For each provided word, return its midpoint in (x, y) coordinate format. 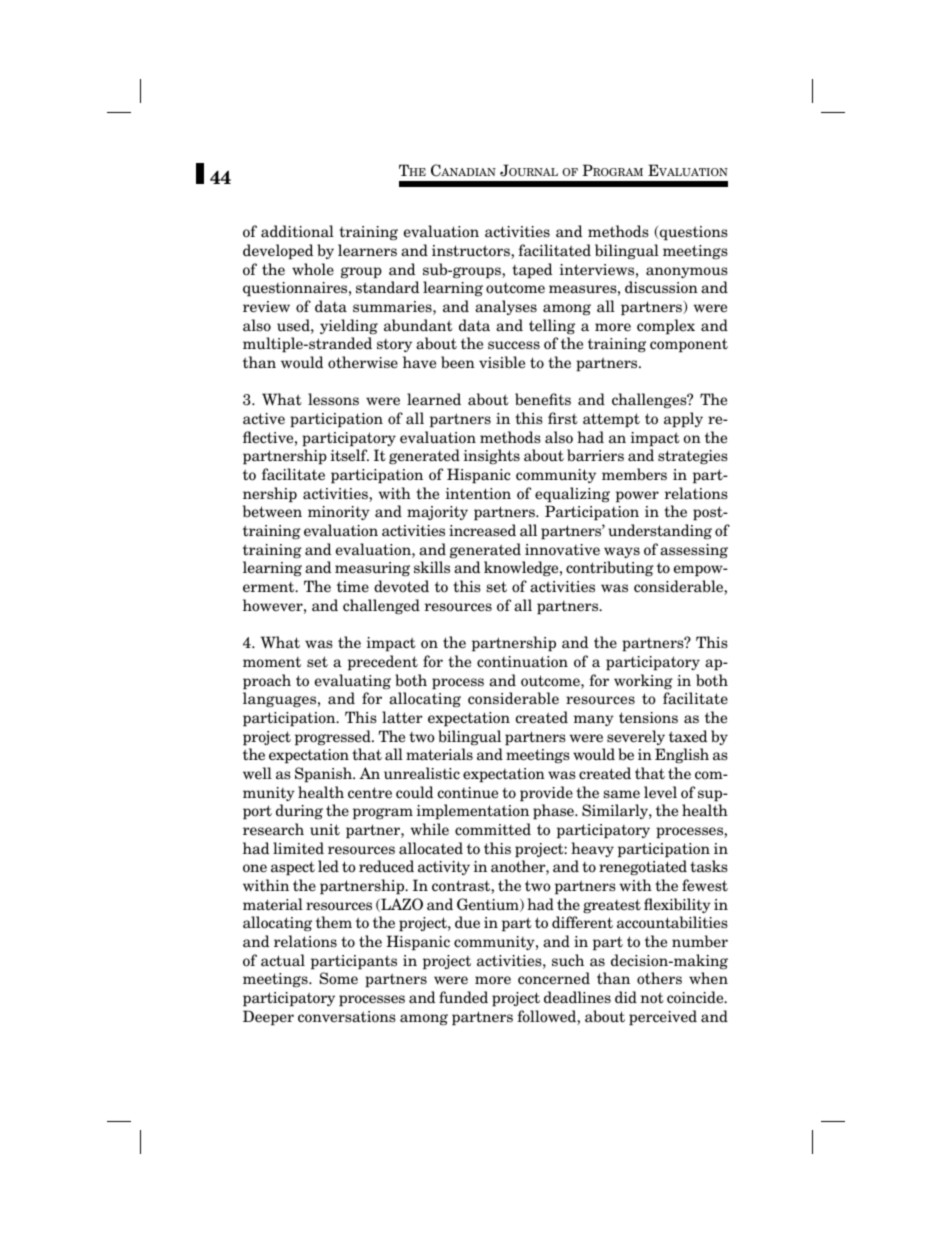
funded (463, 997)
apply (683, 420)
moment (272, 662)
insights (492, 456)
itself (350, 455)
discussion (661, 287)
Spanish (324, 775)
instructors (472, 252)
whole (313, 269)
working (643, 681)
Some (338, 978)
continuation (522, 662)
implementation (473, 812)
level (660, 792)
